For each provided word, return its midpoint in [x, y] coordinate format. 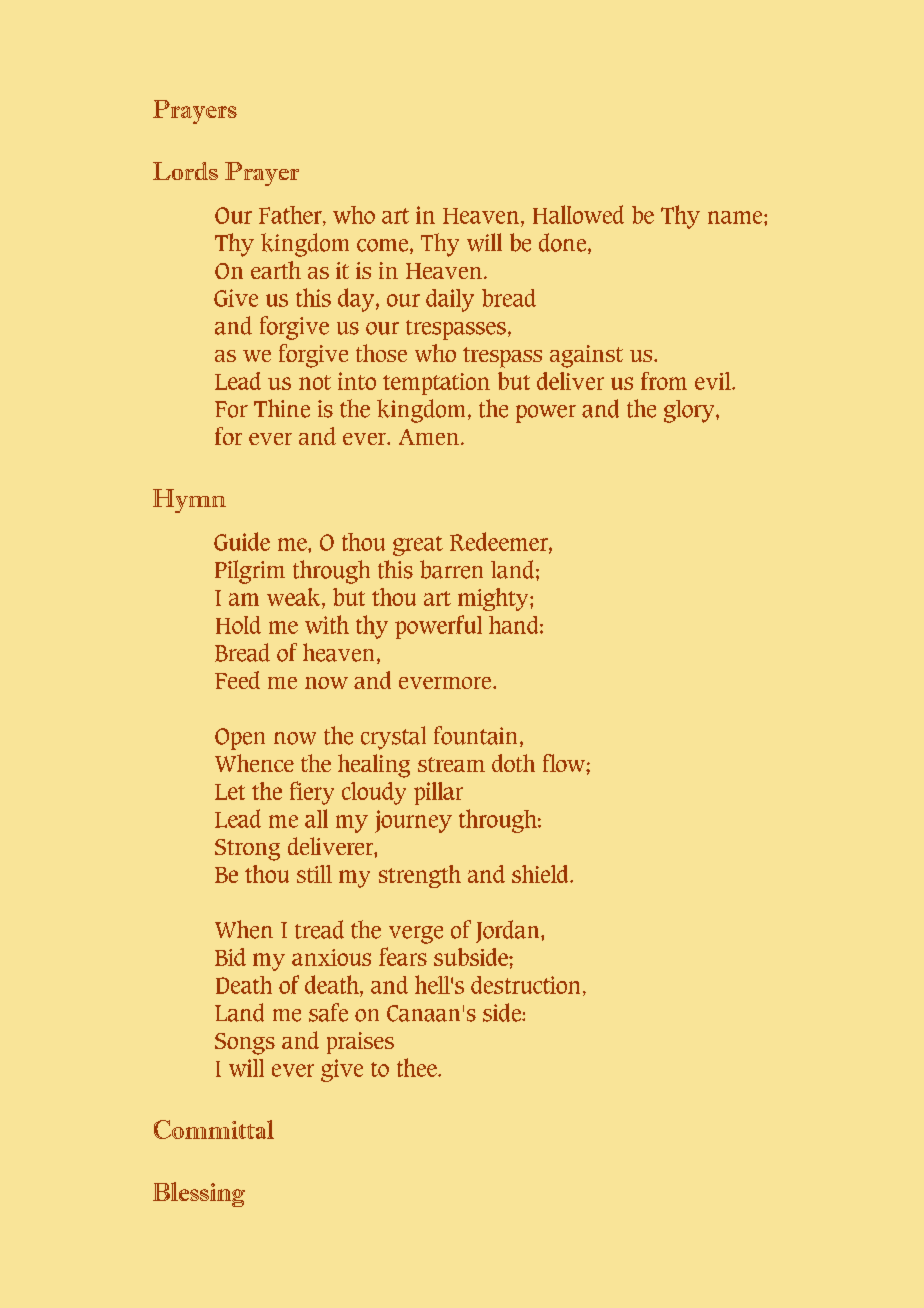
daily [450, 300]
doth [513, 763]
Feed [237, 680]
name [736, 217]
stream [451, 764]
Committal [214, 1129]
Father [291, 216]
